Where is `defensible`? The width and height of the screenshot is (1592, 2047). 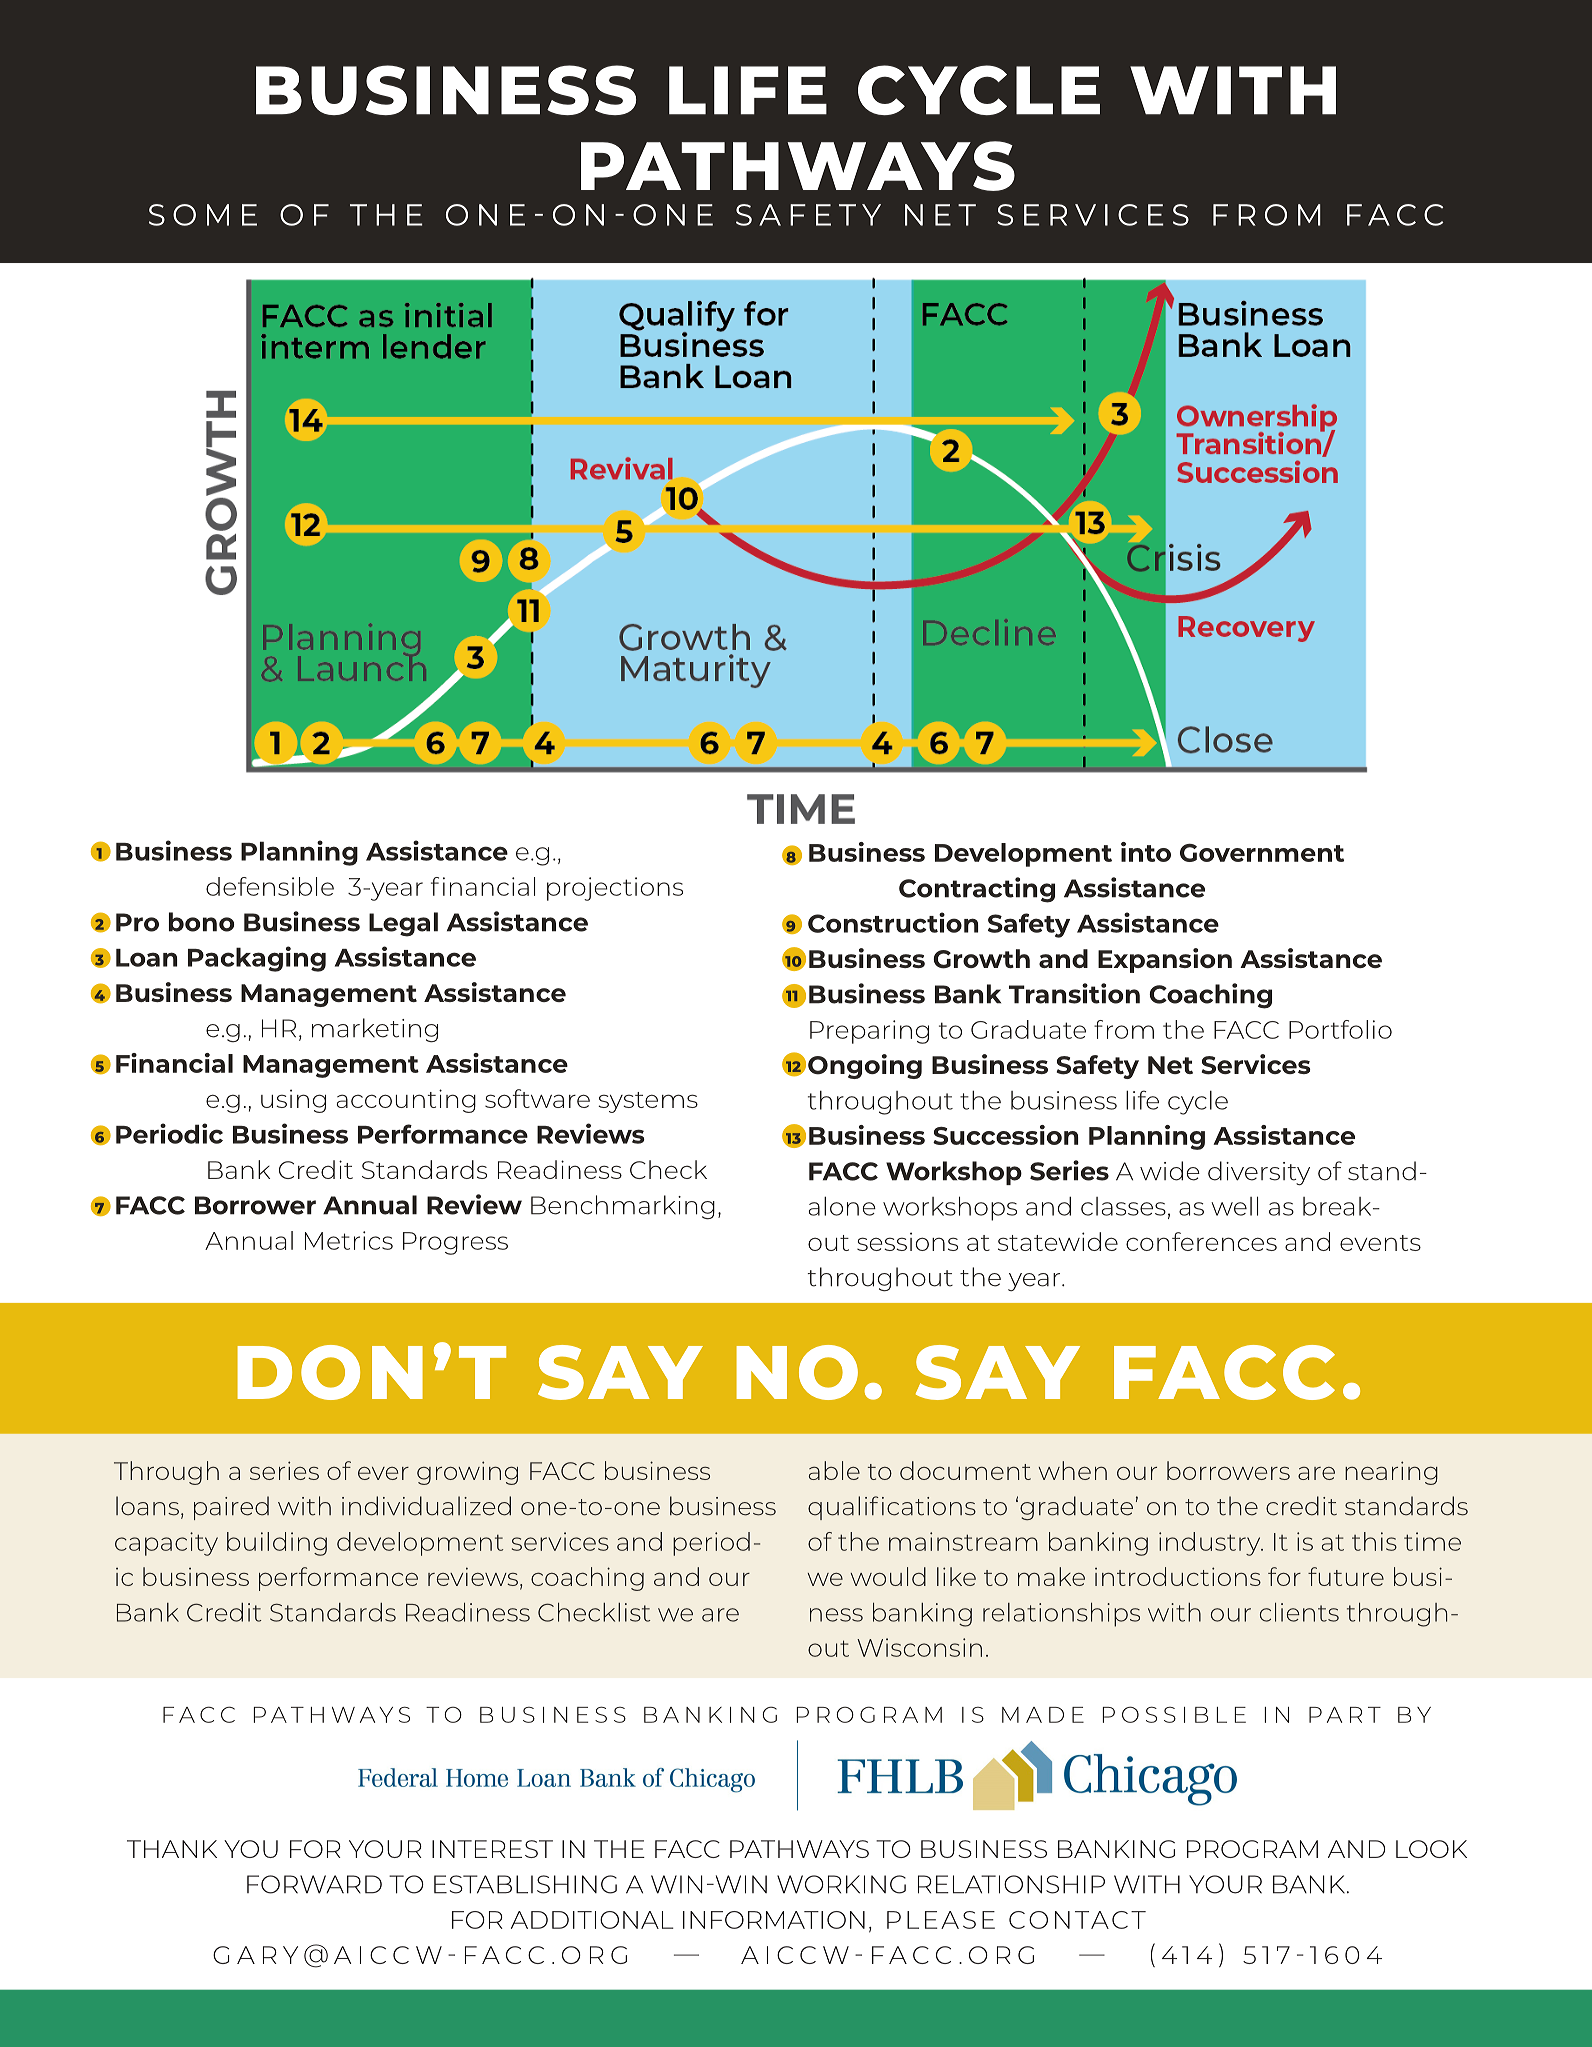 defensible is located at coordinates (270, 886).
